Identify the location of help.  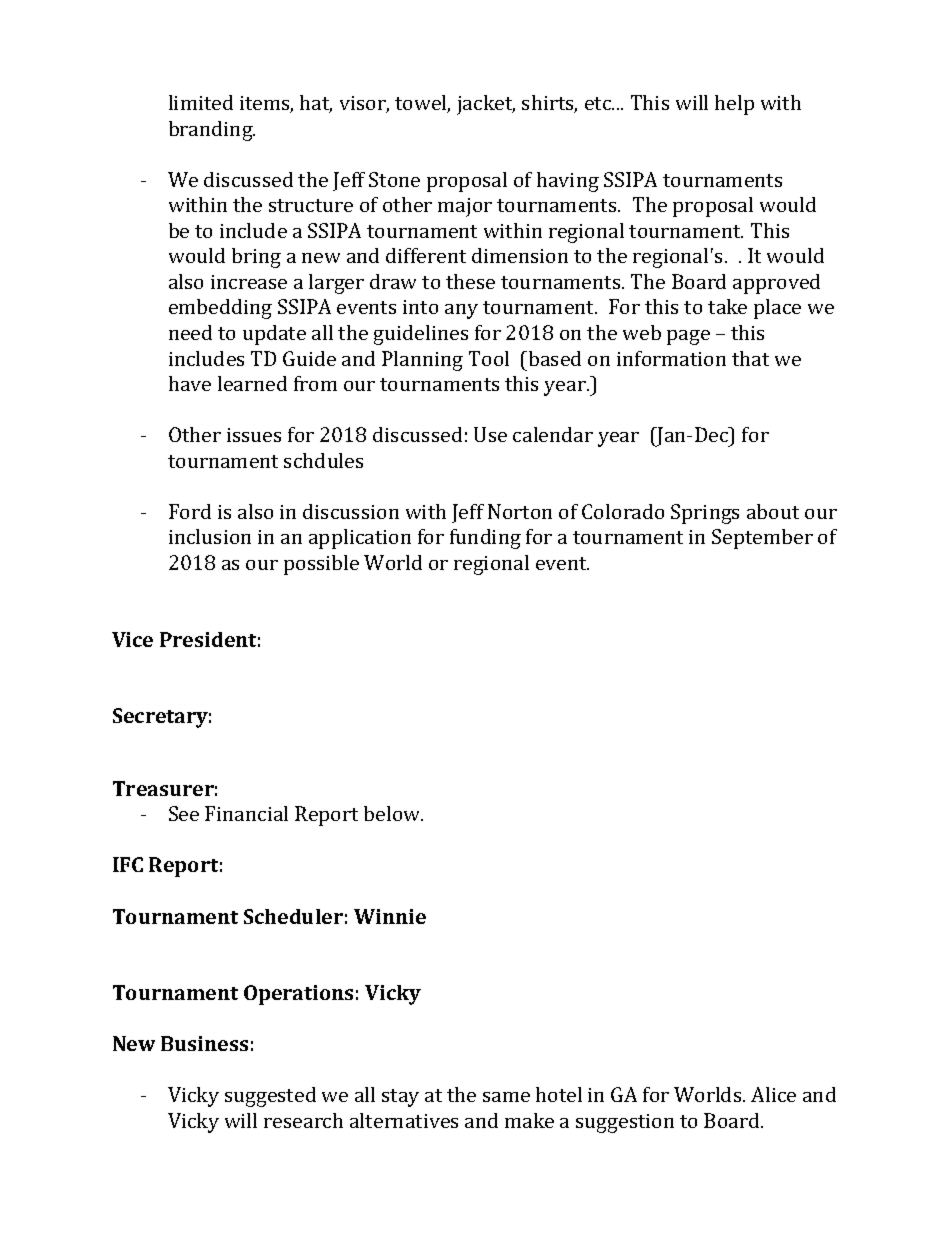
(734, 105).
